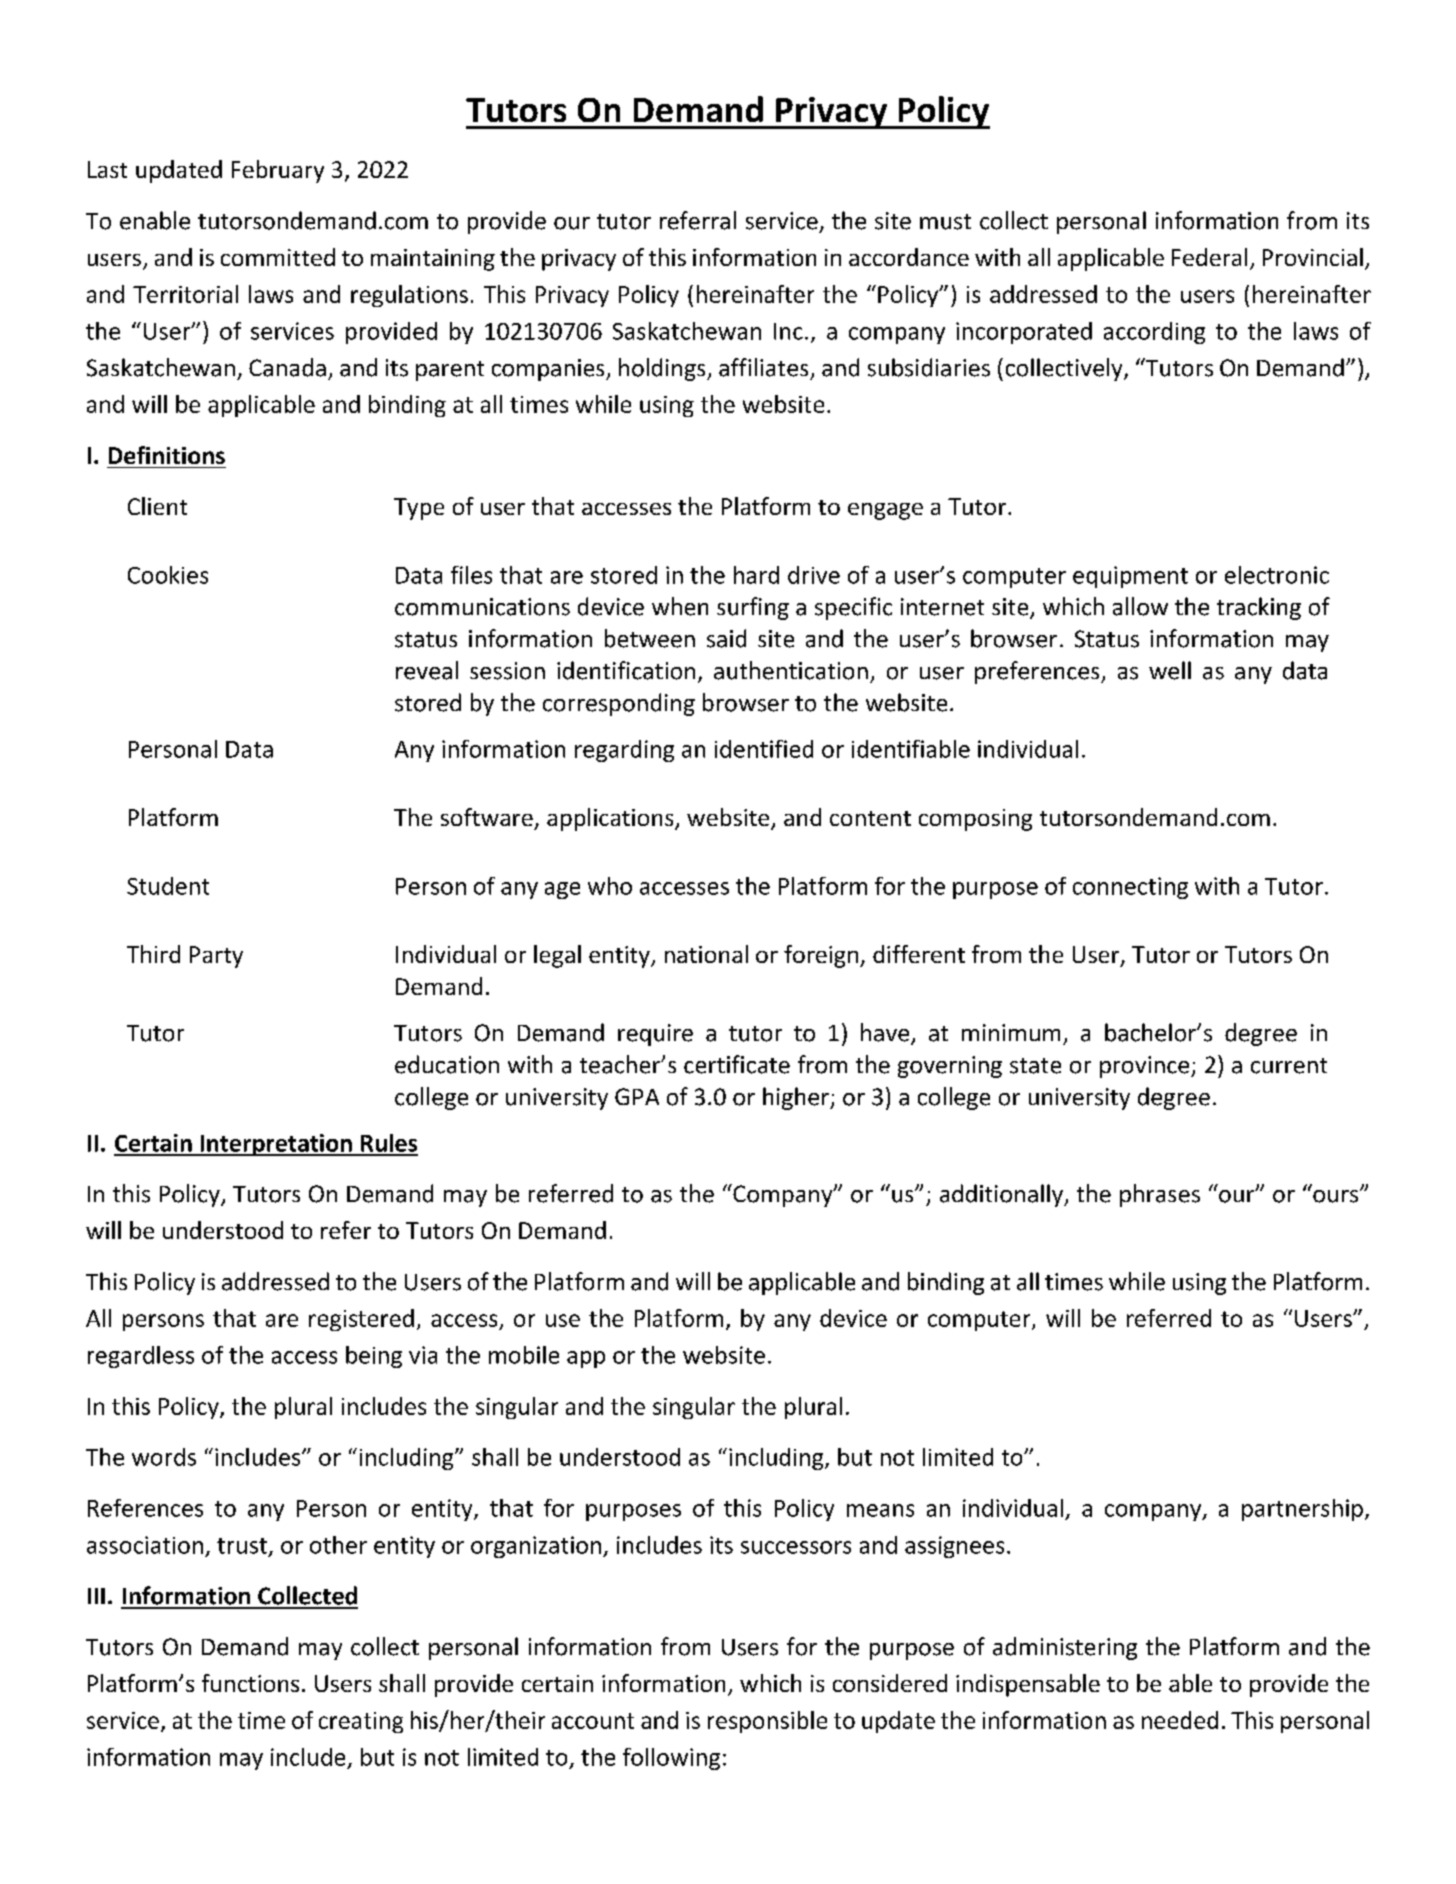 This screenshot has width=1456, height=1884. Describe the element at coordinates (767, 1722) in the screenshot. I see `responsible` at that location.
